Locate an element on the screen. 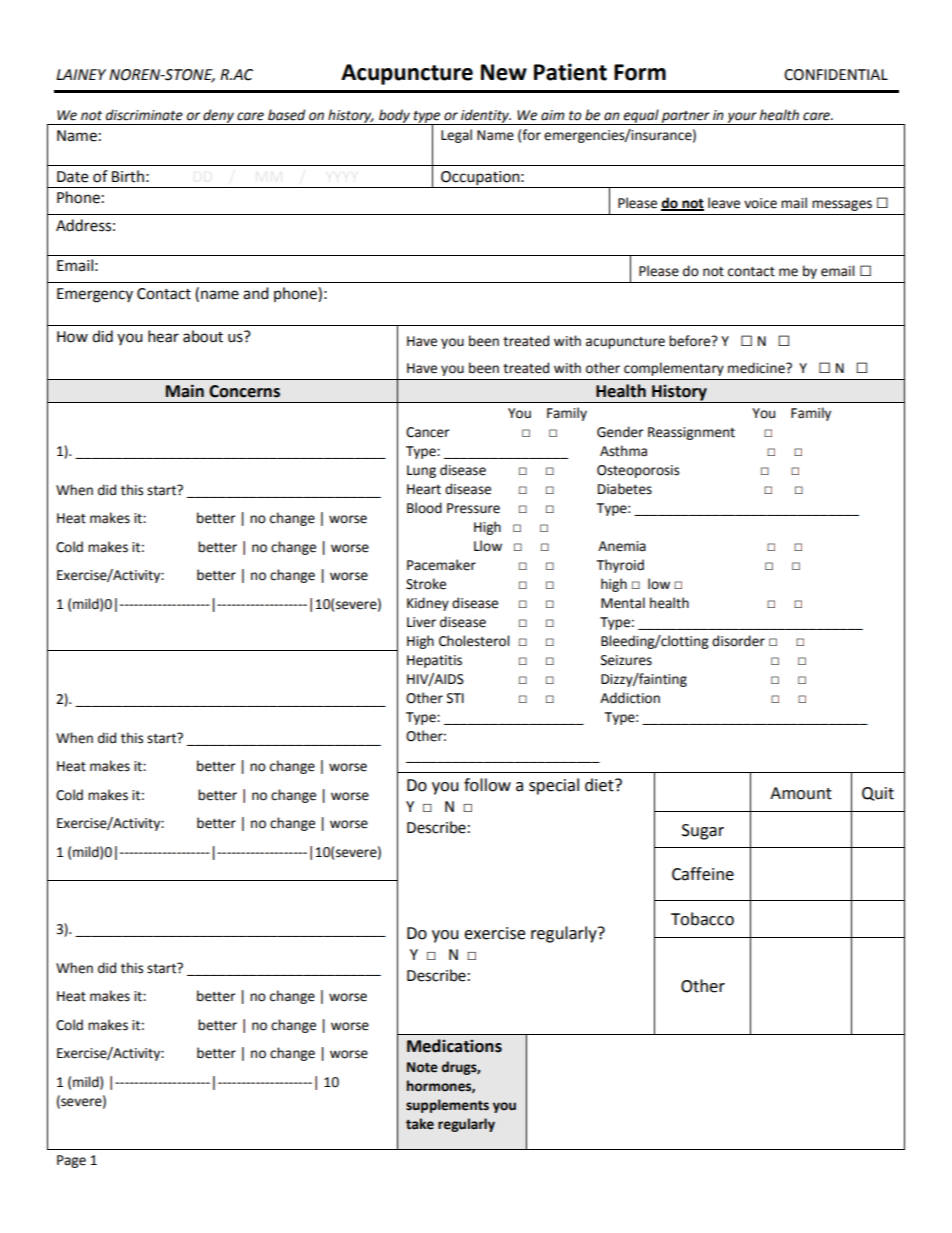 Image resolution: width=952 pixels, height=1233 pixels. your is located at coordinates (742, 118).
